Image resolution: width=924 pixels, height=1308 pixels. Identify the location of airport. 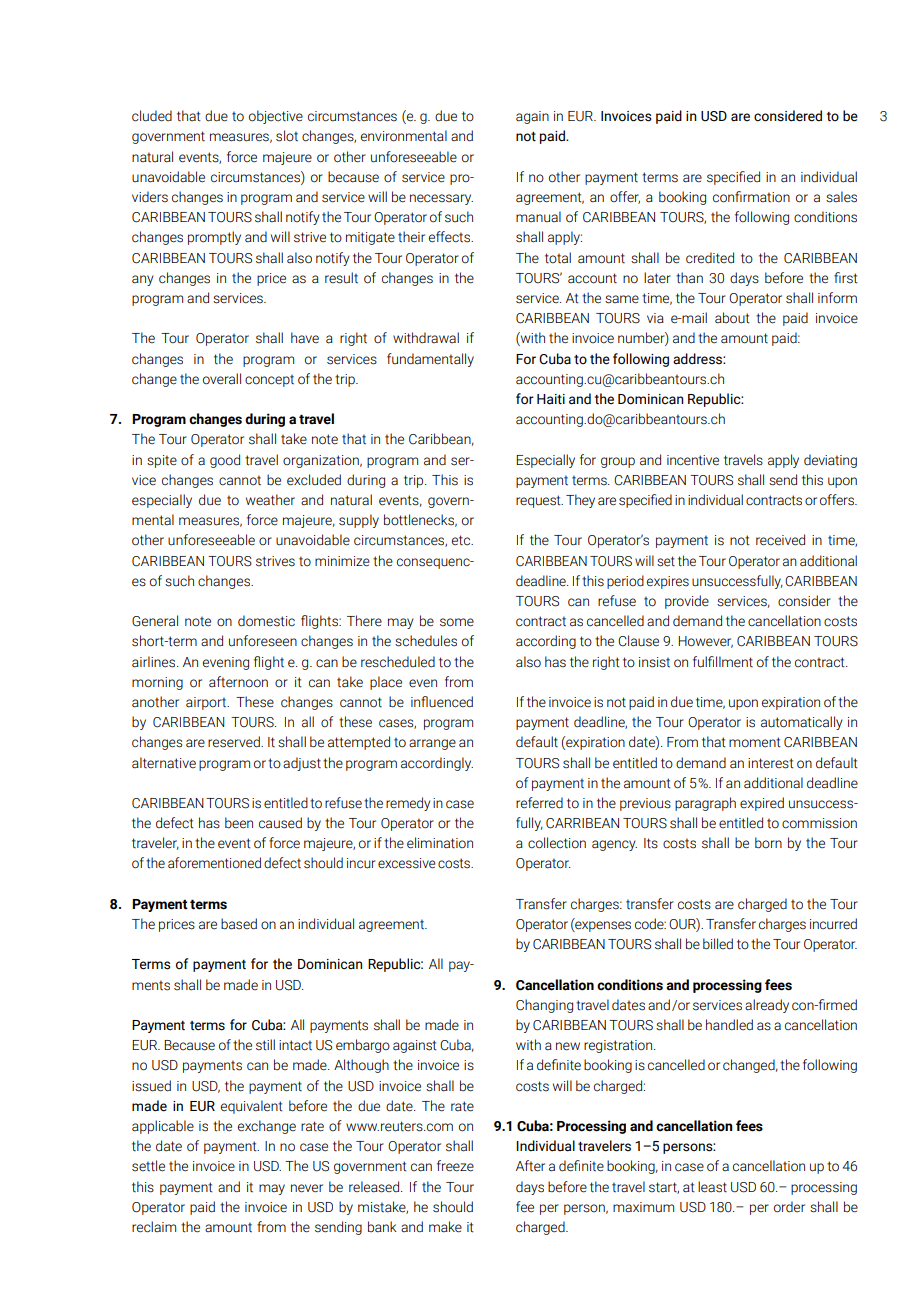
(207, 703).
